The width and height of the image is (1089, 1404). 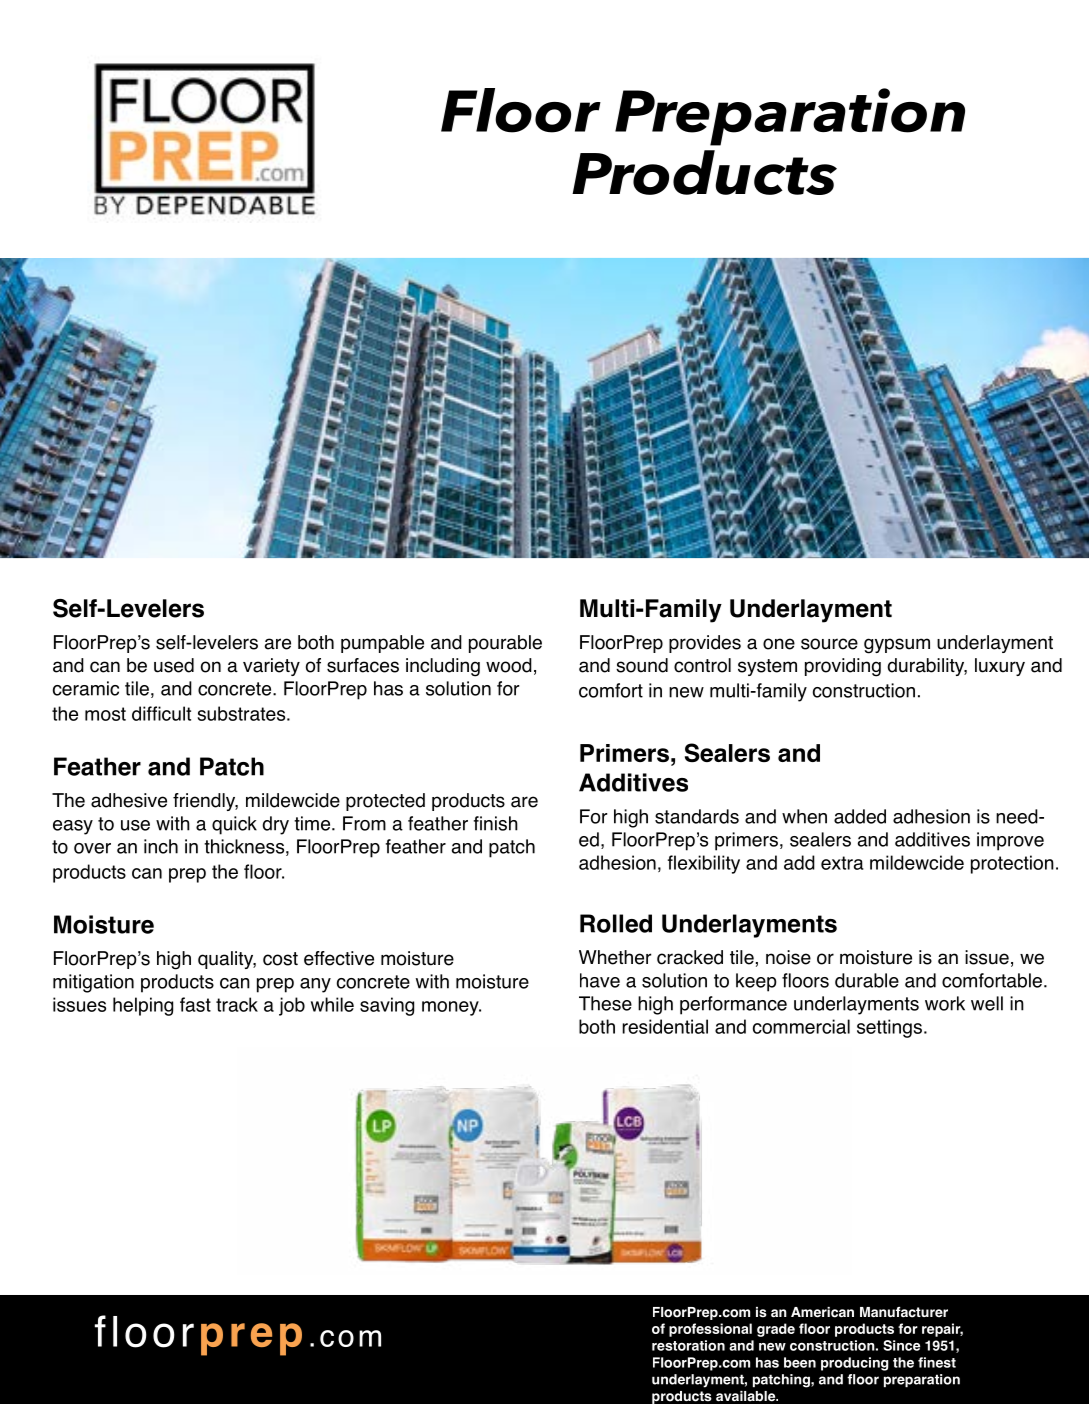 What do you see at coordinates (904, 1312) in the image?
I see `Manufacturer` at bounding box center [904, 1312].
